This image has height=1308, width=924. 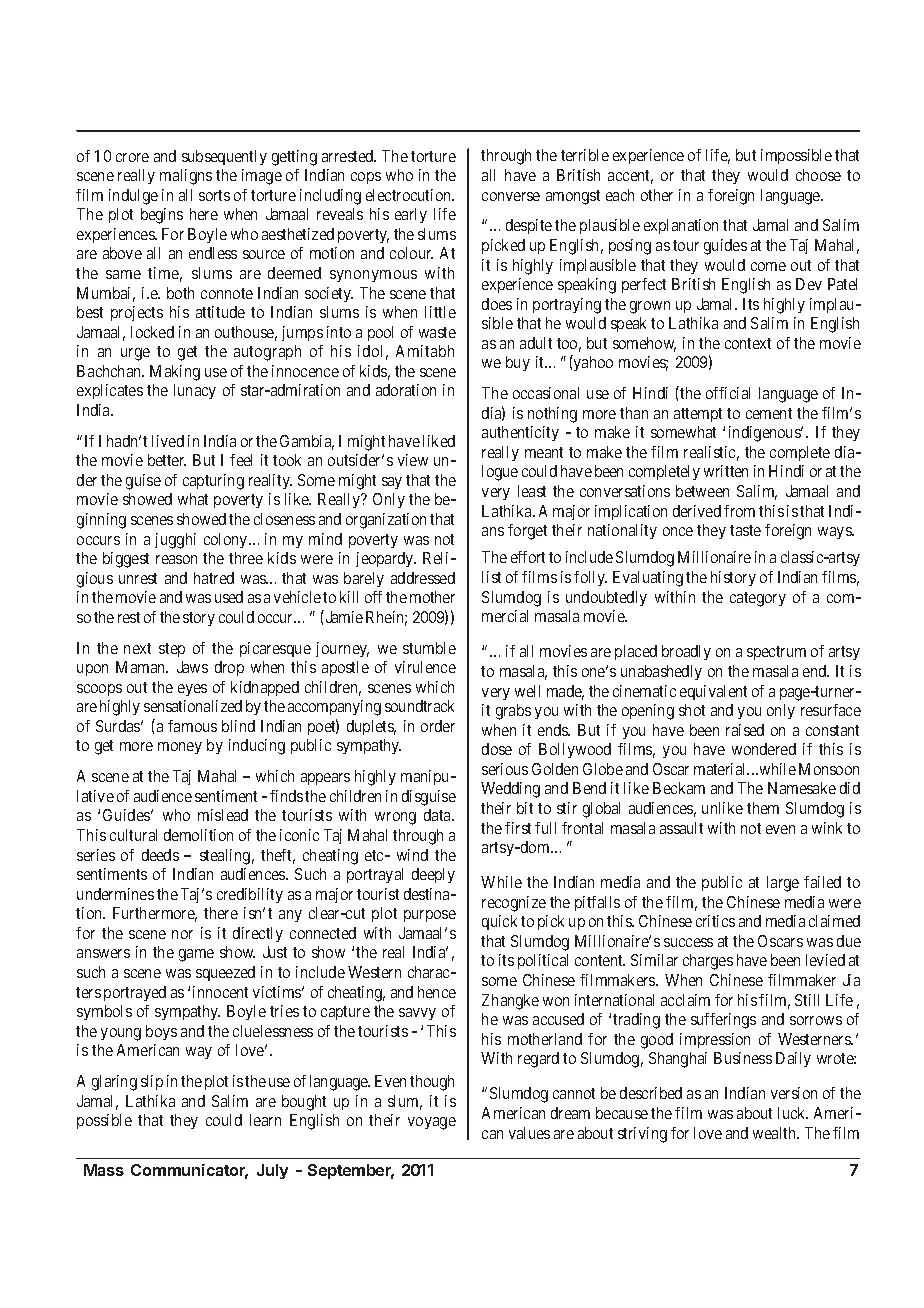 I want to click on mislead, so click(x=223, y=815).
